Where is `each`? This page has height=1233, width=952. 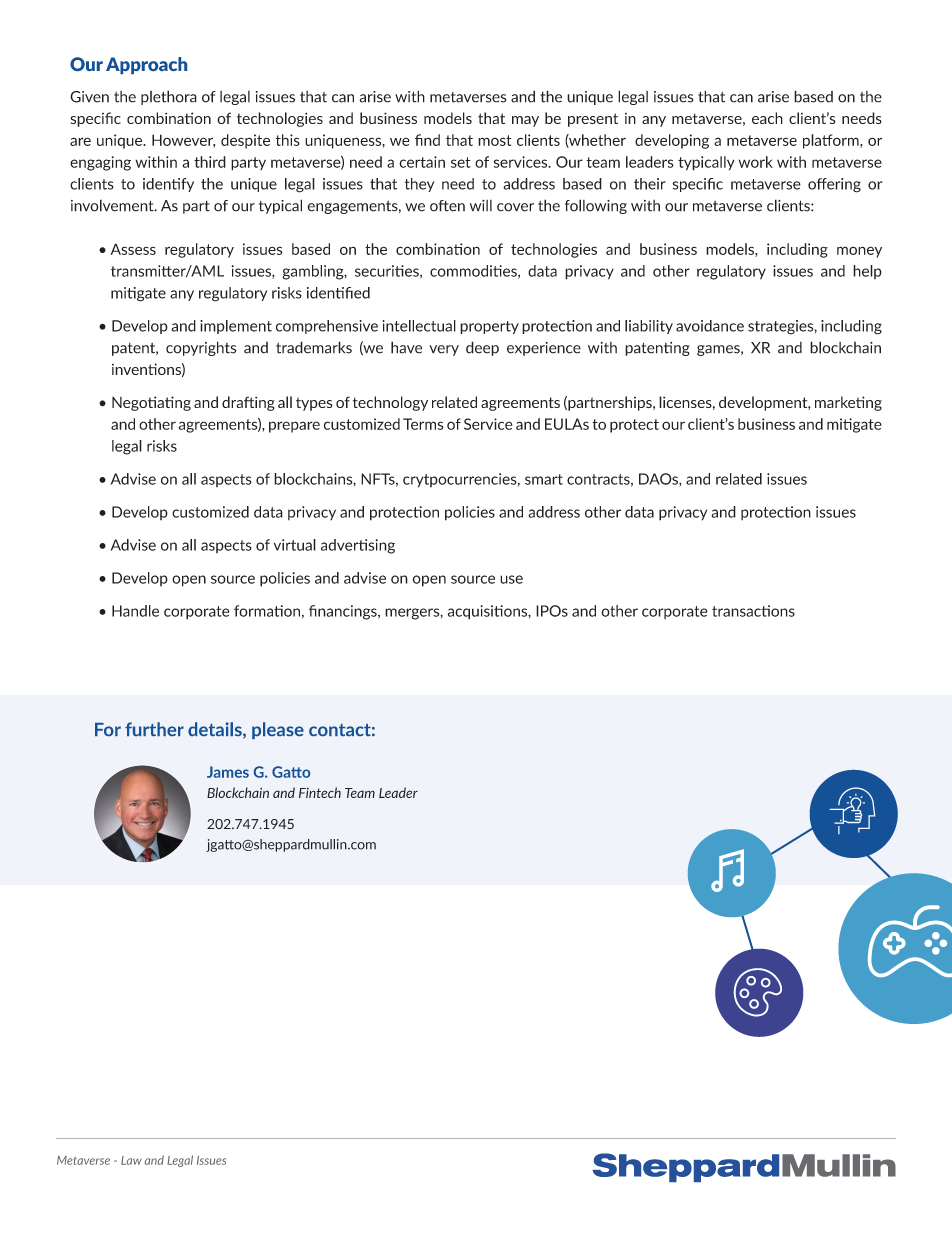
each is located at coordinates (767, 118).
